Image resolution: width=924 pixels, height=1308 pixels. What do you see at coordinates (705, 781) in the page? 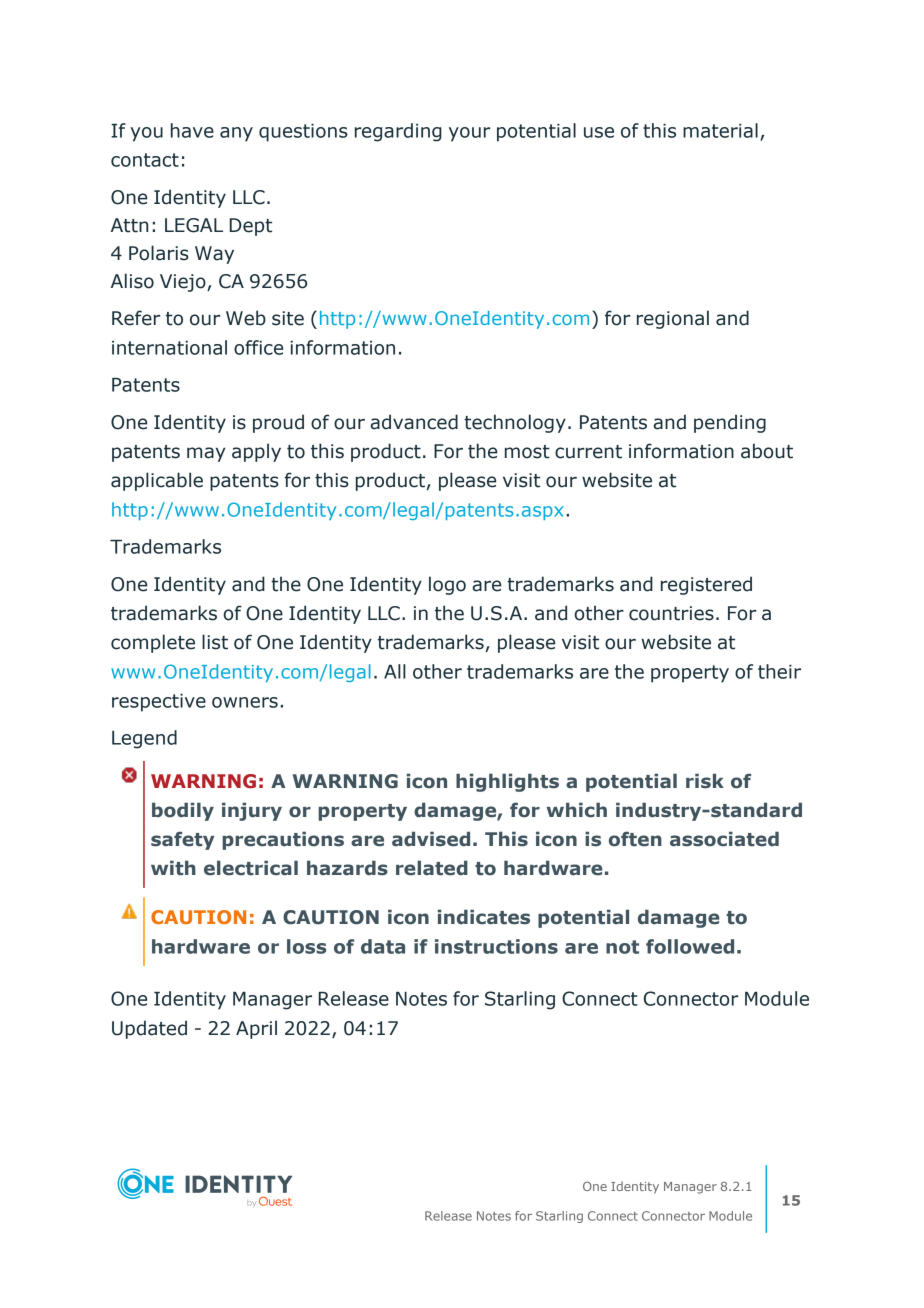
I see `risk` at bounding box center [705, 781].
